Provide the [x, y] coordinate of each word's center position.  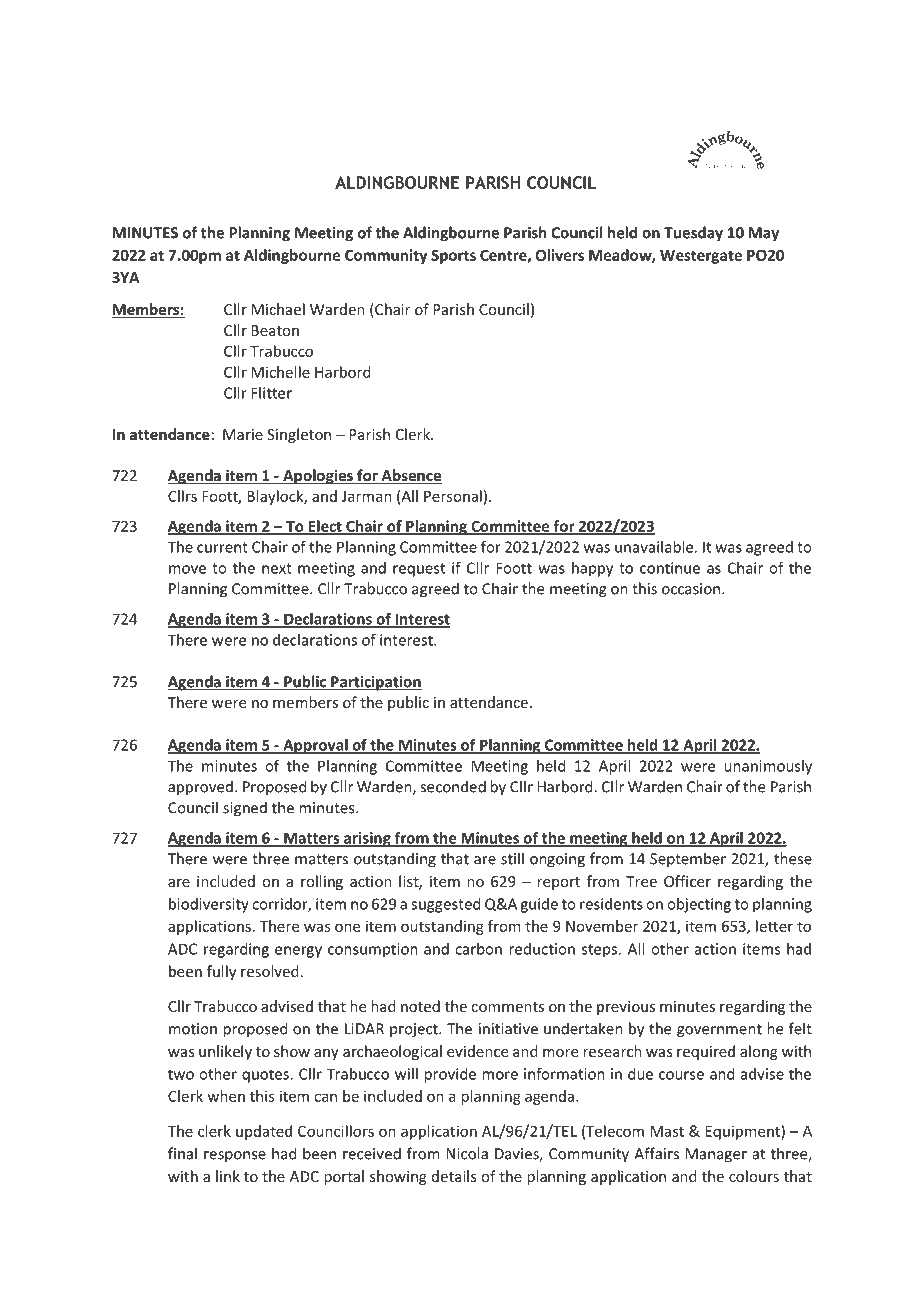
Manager [716, 1155]
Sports [453, 256]
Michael [278, 309]
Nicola [467, 1153]
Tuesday [693, 234]
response [235, 1157]
